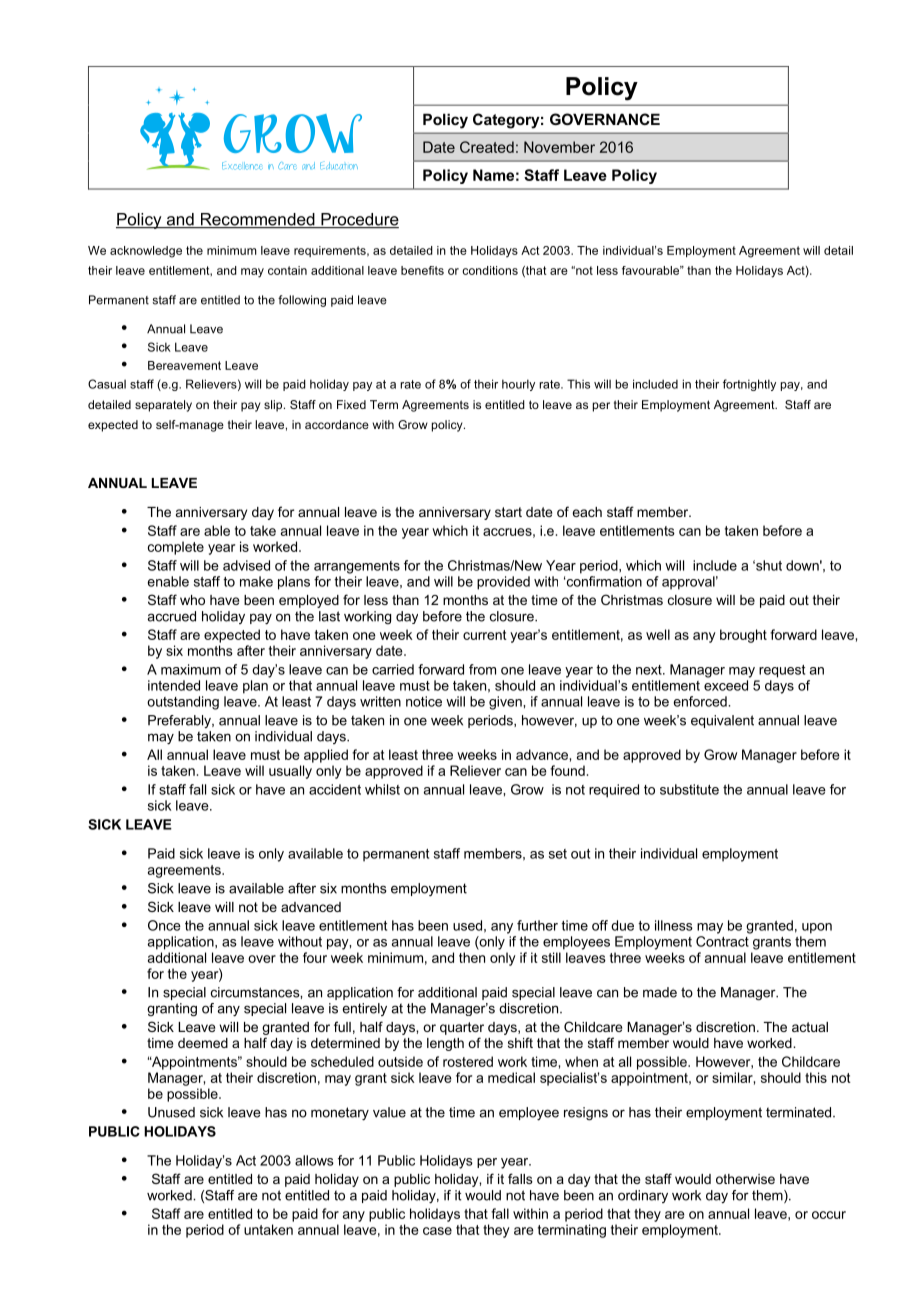  I want to click on brought, so click(743, 636).
